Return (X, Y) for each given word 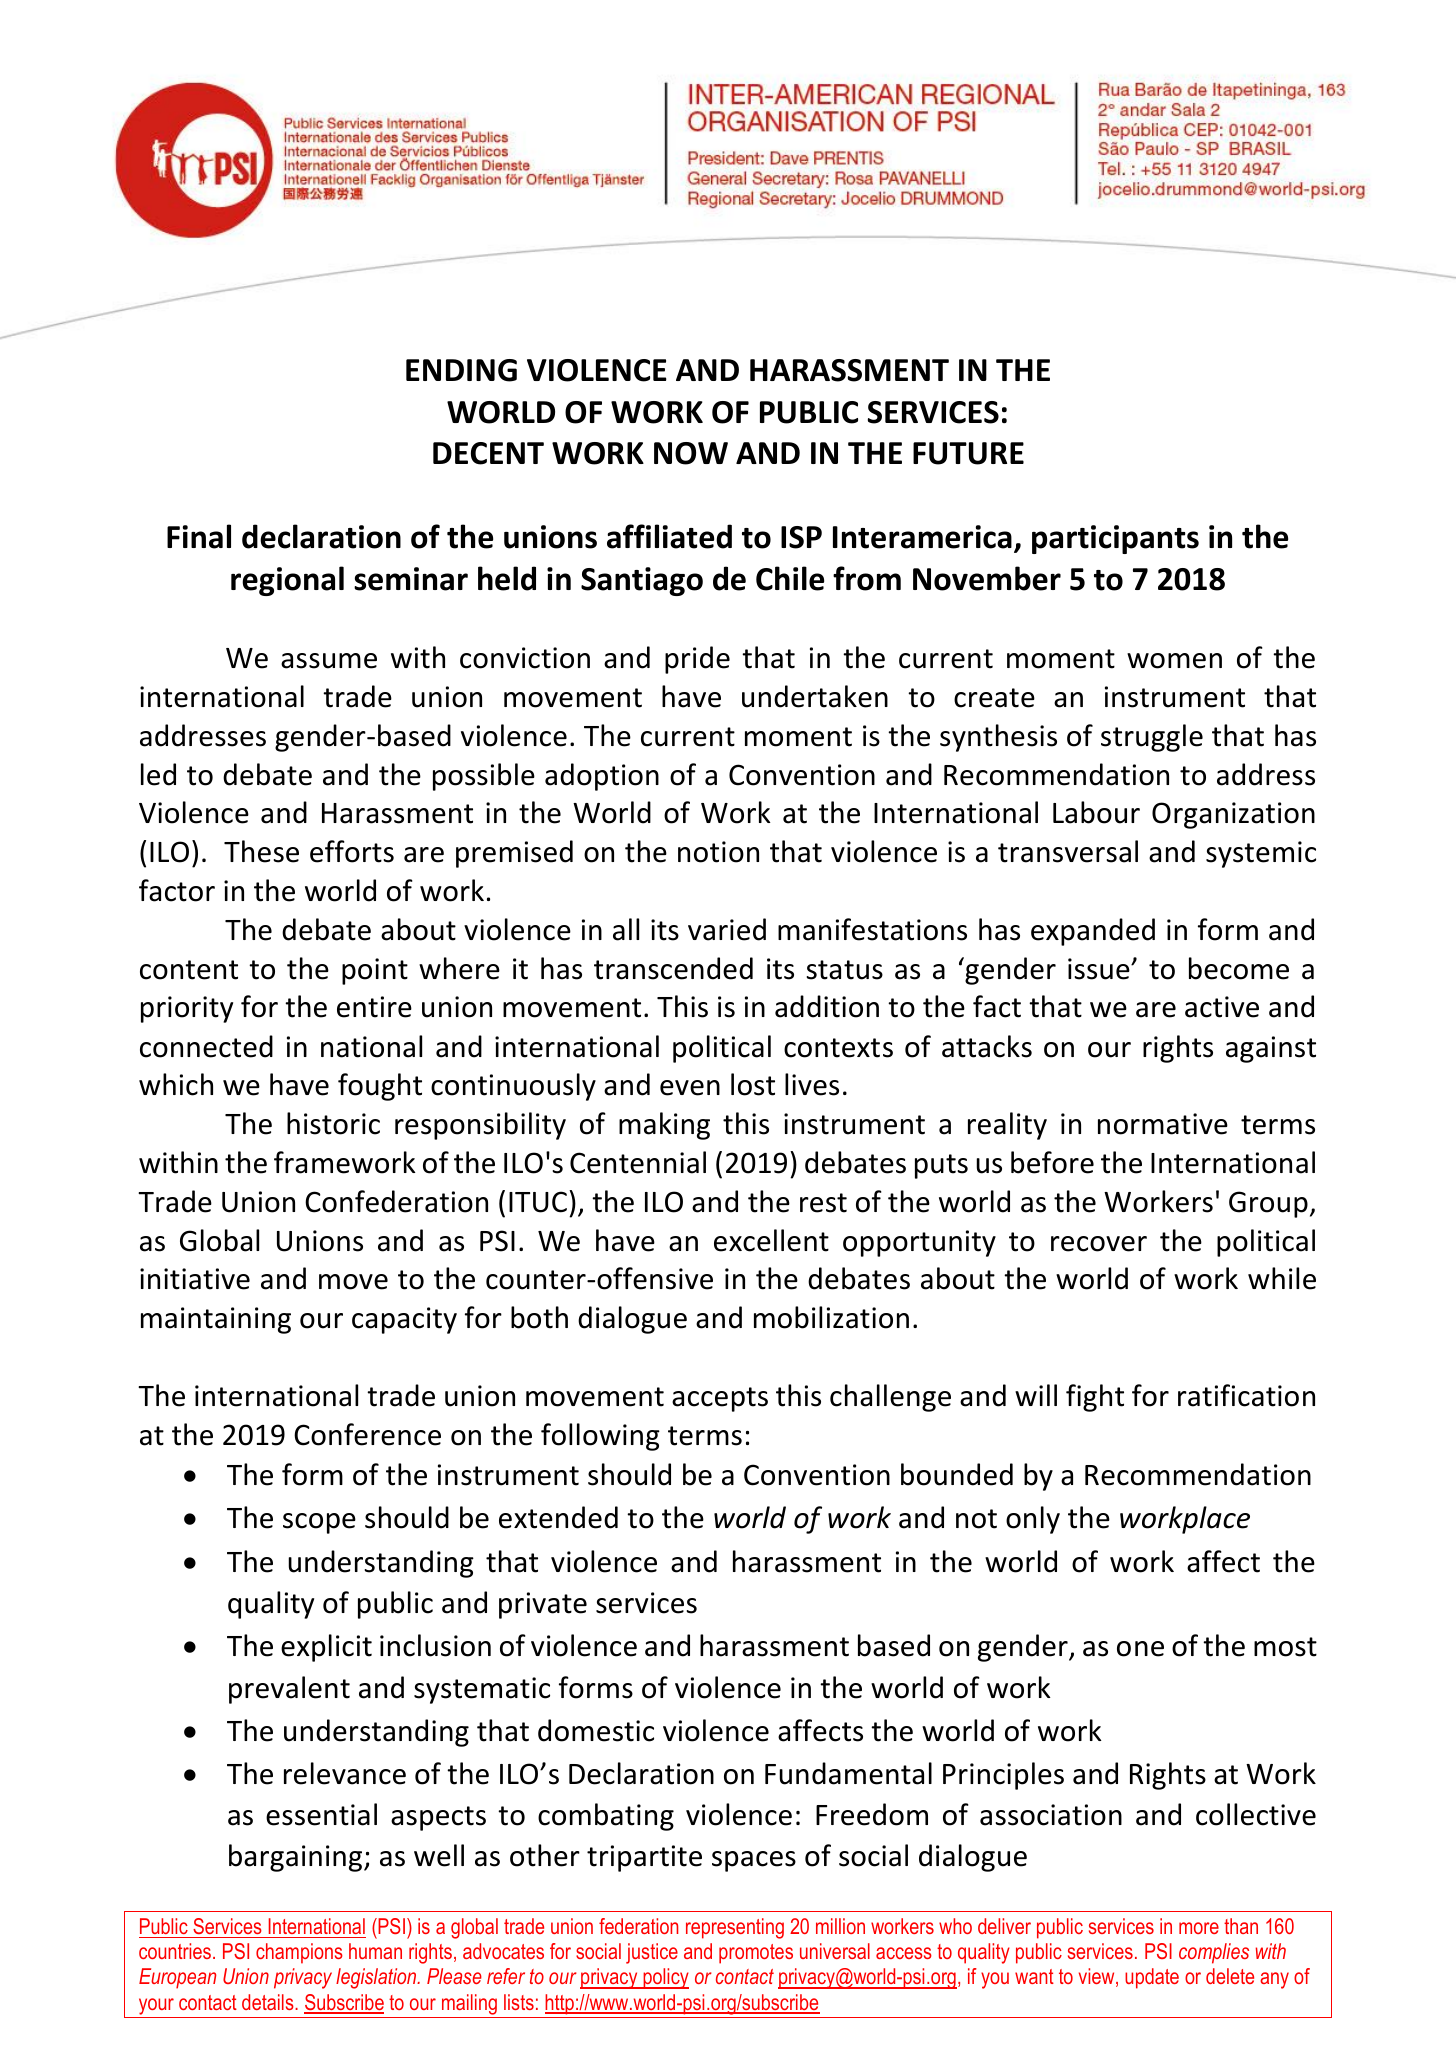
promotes (756, 1954)
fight (1095, 1398)
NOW (691, 453)
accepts (720, 1399)
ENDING (461, 370)
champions (299, 1953)
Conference (367, 1434)
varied (727, 929)
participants (1115, 539)
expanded (1093, 932)
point (375, 971)
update (1152, 1978)
